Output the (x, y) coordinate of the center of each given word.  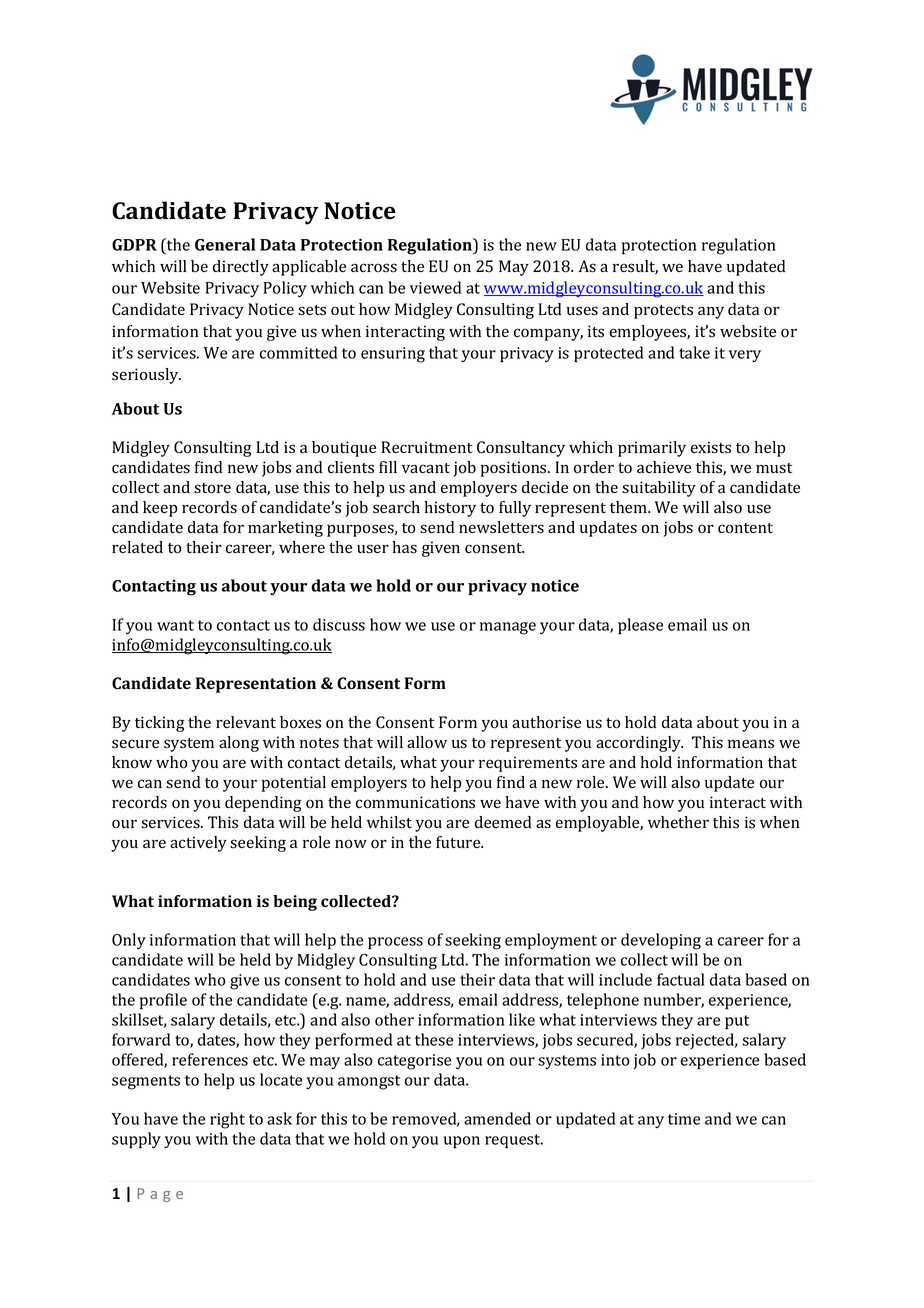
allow (427, 742)
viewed (435, 287)
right (227, 1120)
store (212, 488)
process (395, 943)
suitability (659, 489)
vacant (426, 468)
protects (663, 312)
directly (241, 268)
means (751, 744)
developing (661, 941)
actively (198, 844)
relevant (246, 722)
